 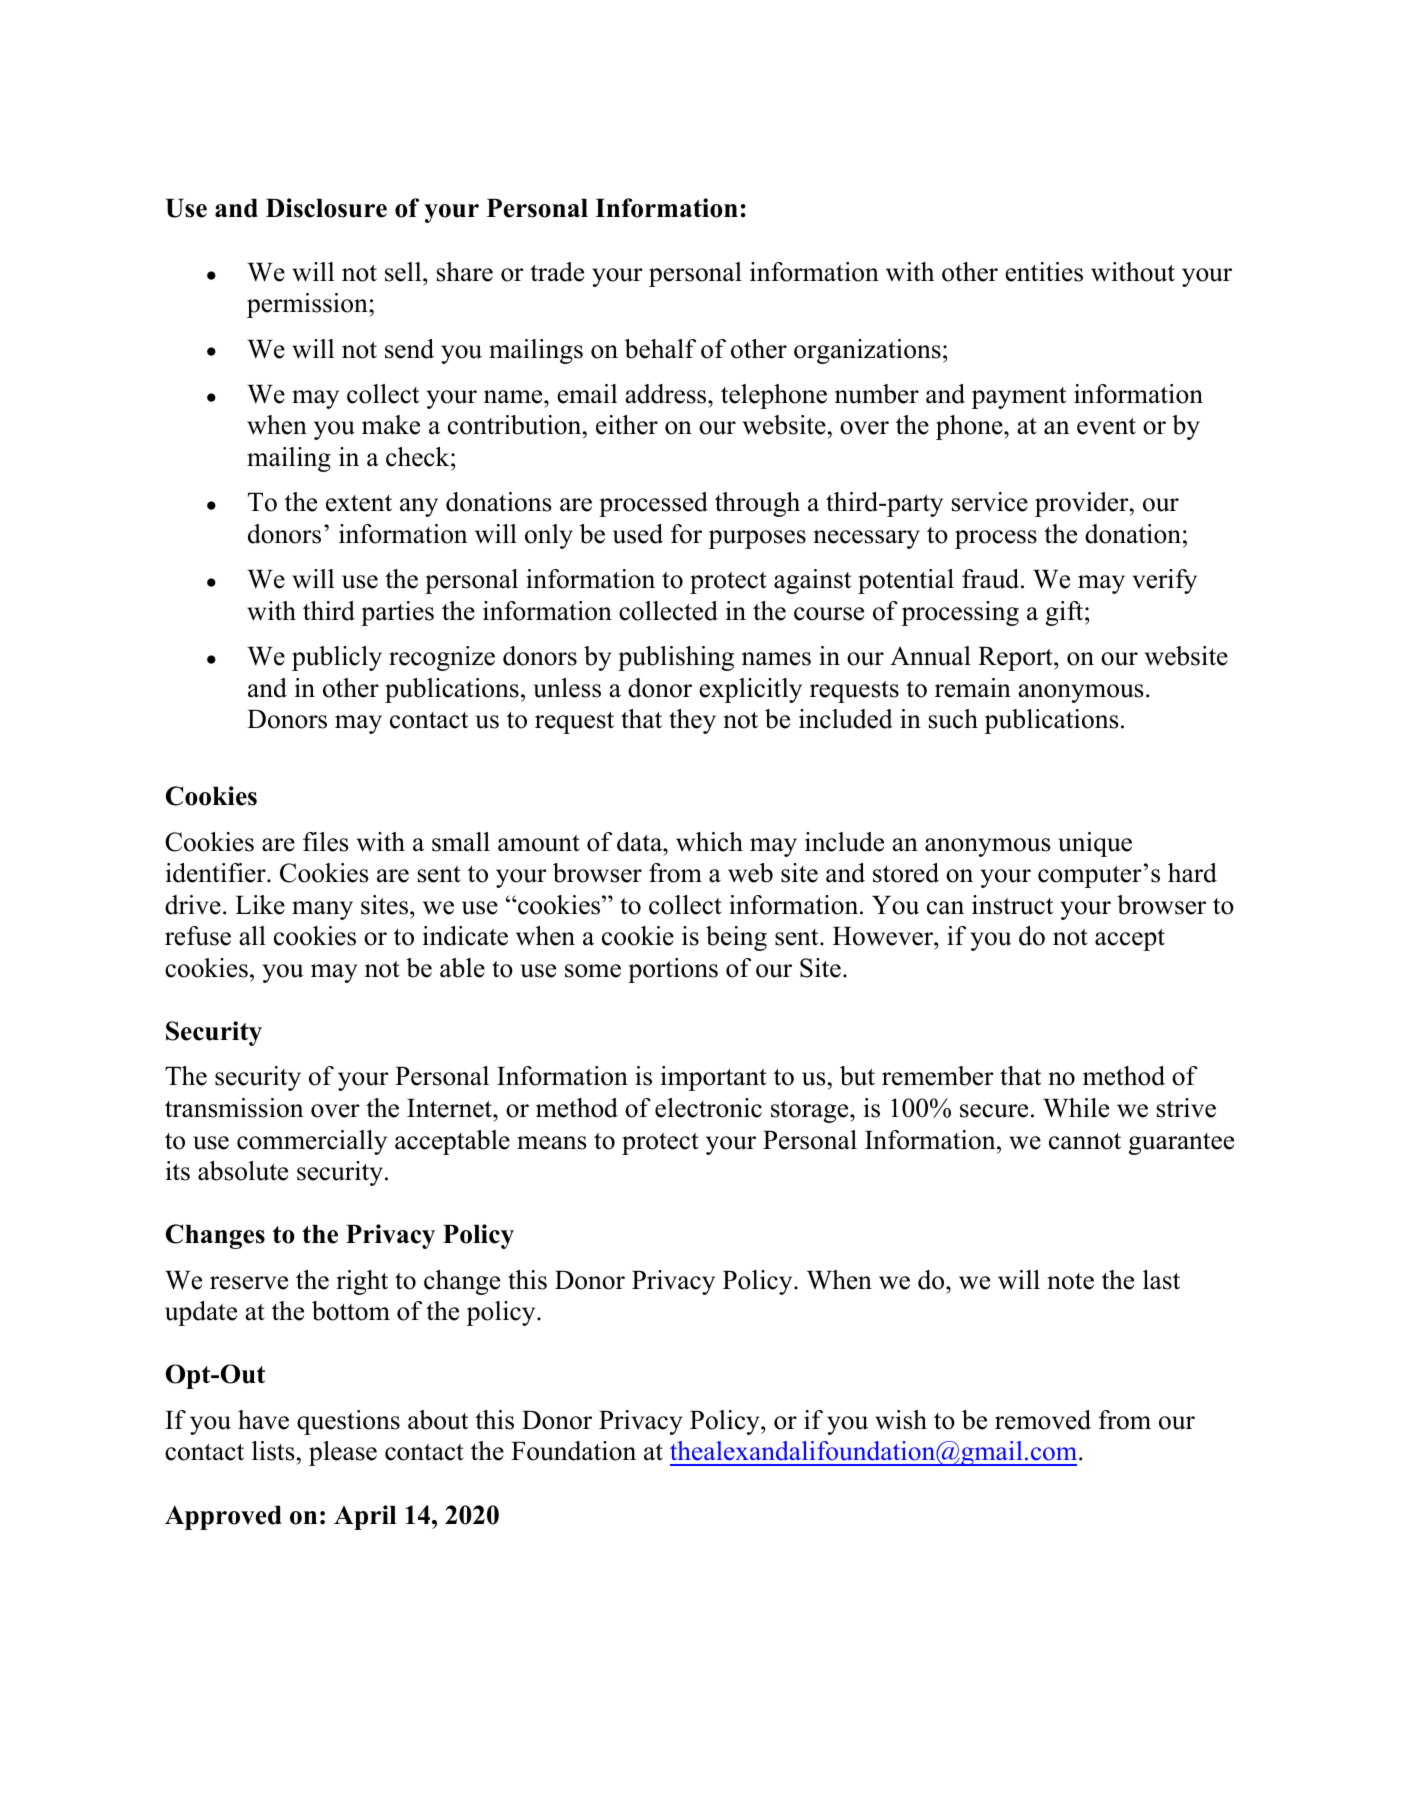 I want to click on While, so click(x=1076, y=1108).
